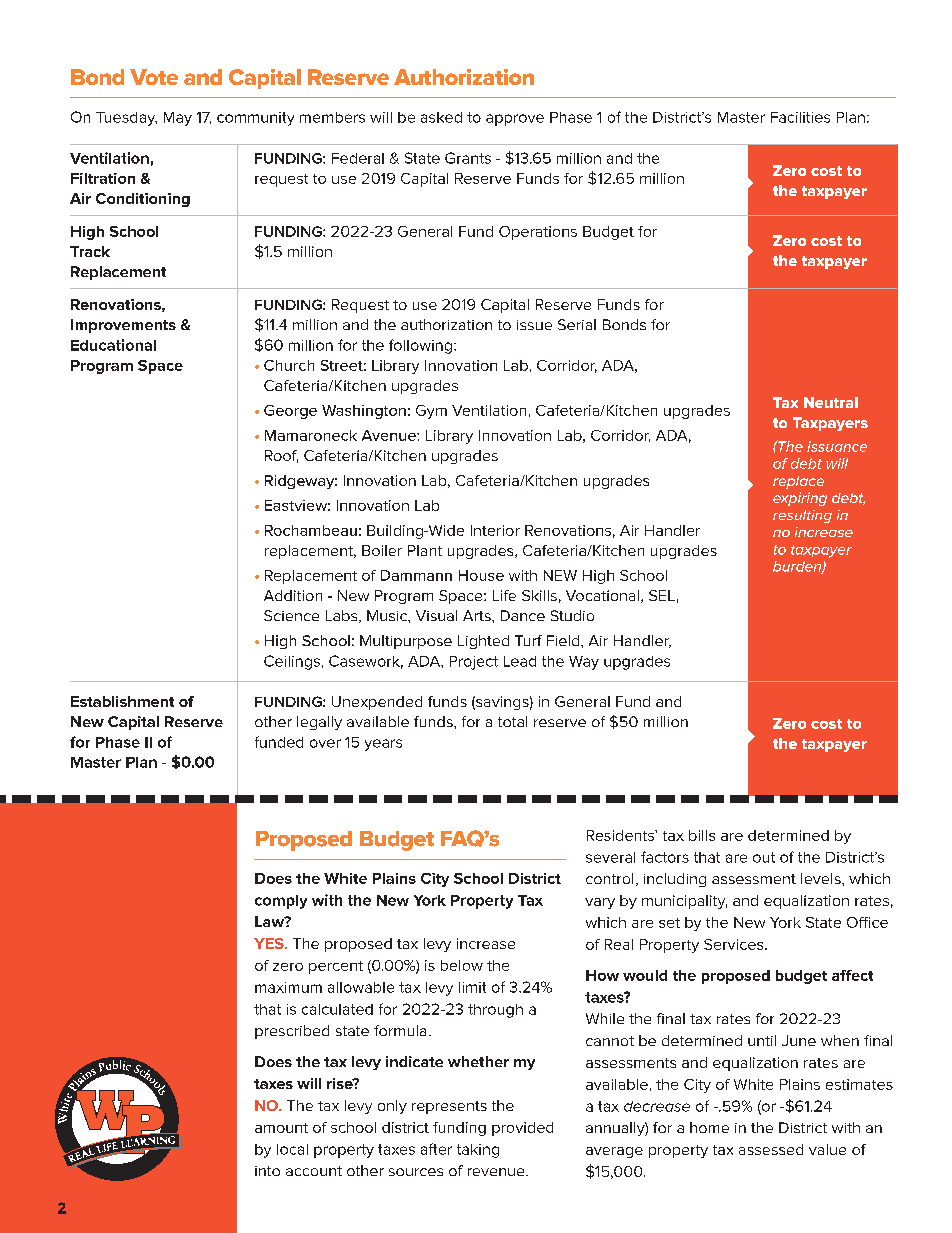  I want to click on Arts, so click(478, 615).
